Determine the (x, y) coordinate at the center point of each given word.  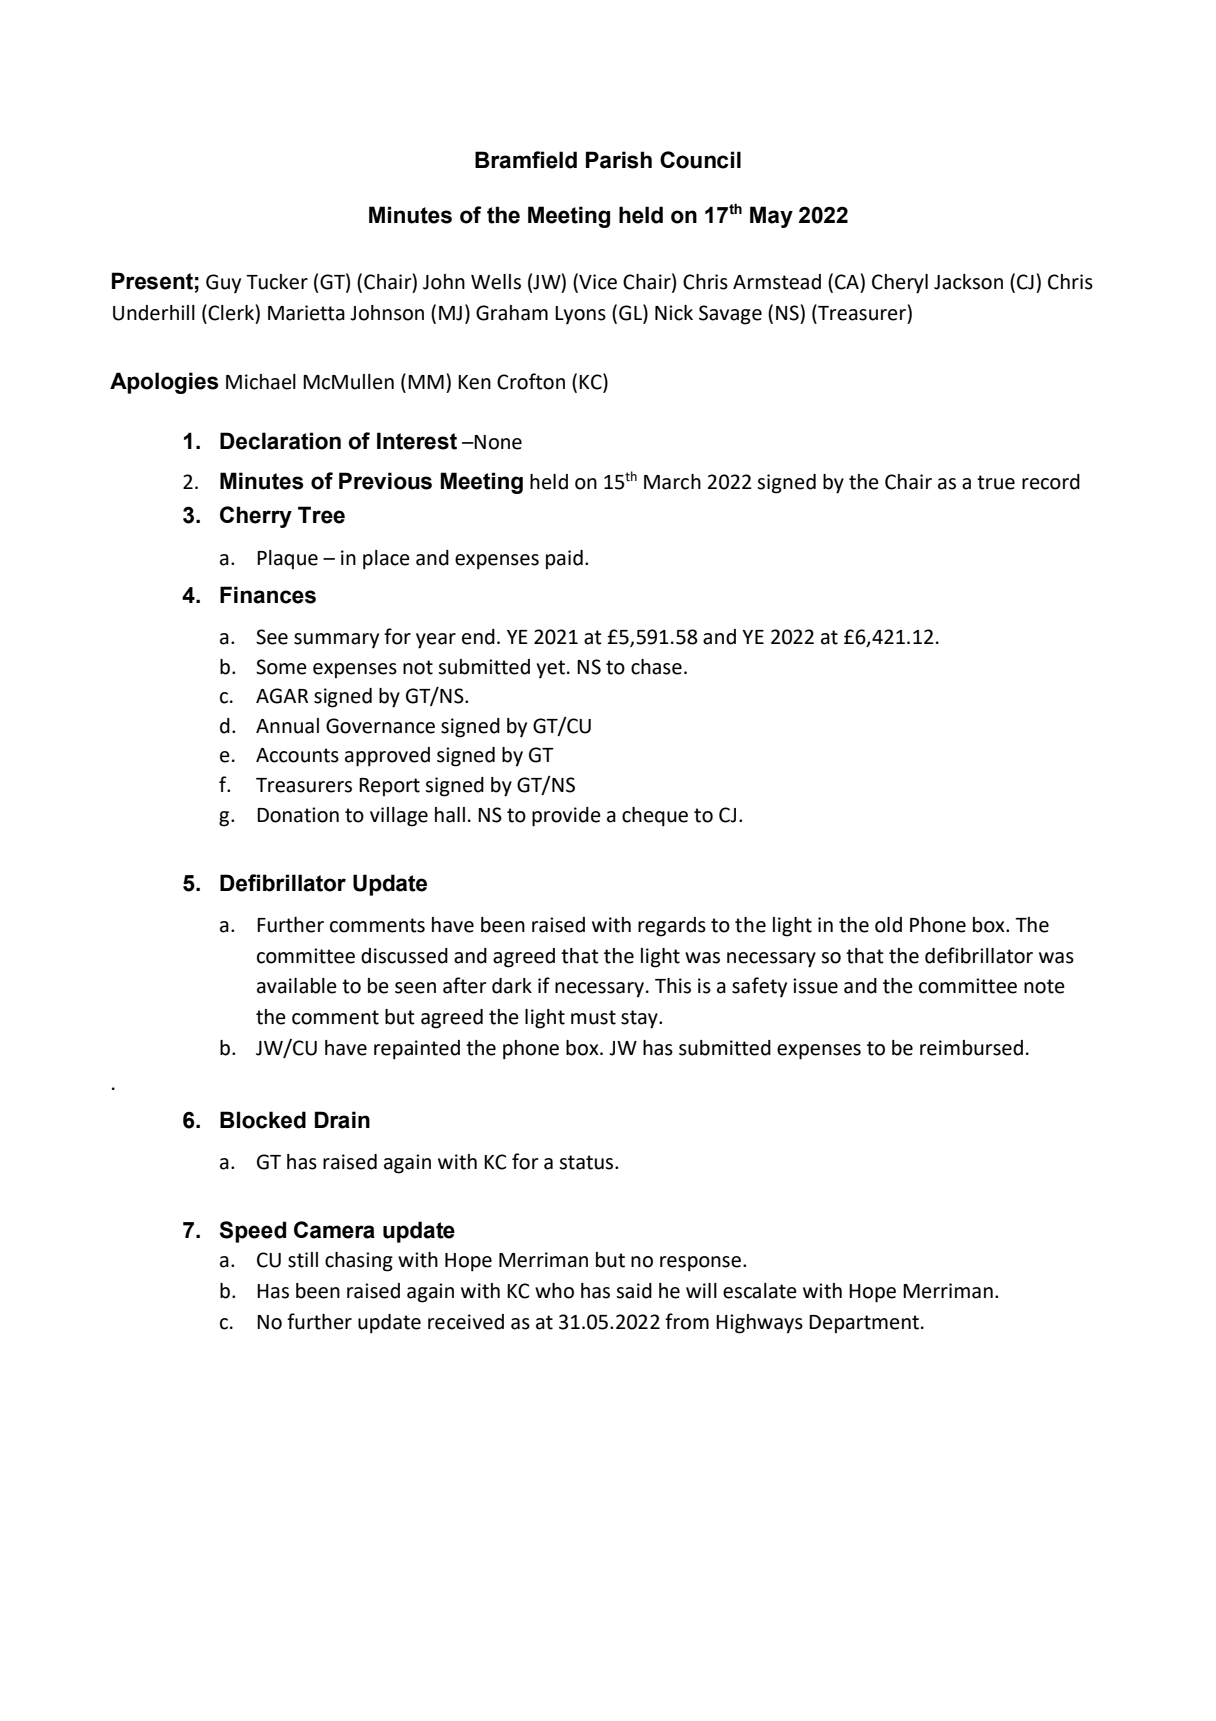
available (297, 986)
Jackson (968, 282)
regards (672, 927)
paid (564, 560)
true (996, 482)
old (888, 925)
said (634, 1291)
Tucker (277, 282)
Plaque (287, 560)
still (303, 1260)
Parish (619, 160)
